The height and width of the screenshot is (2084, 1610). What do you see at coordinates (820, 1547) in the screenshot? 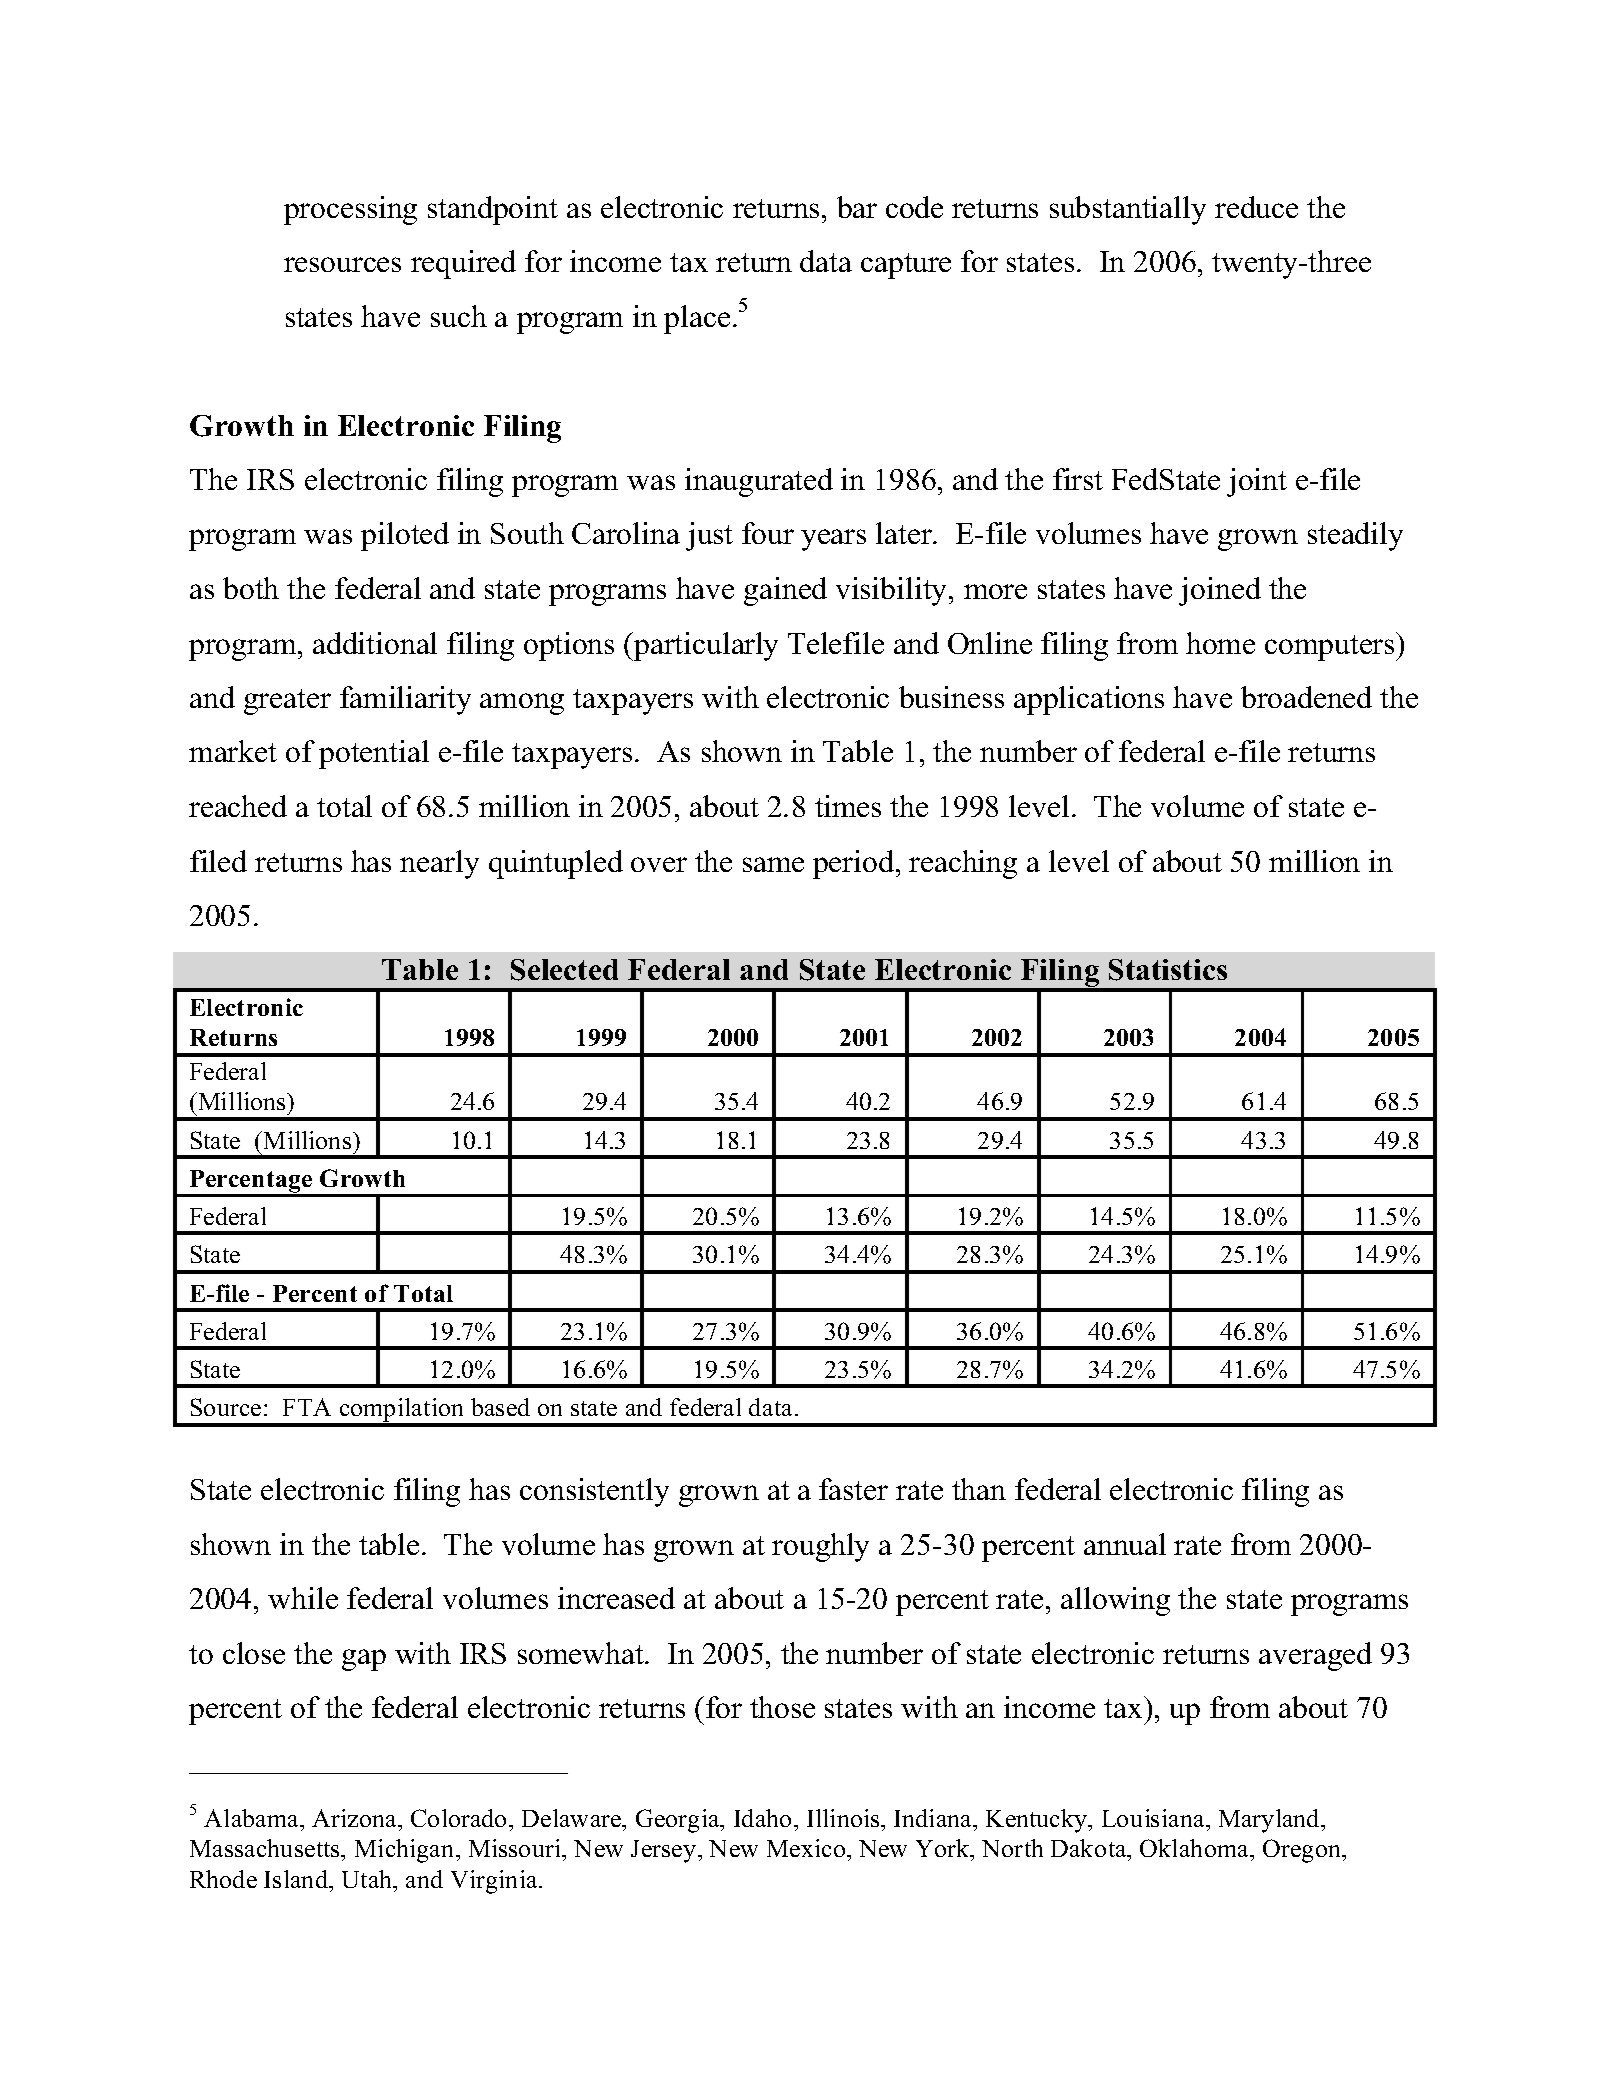
I see `roughly` at bounding box center [820, 1547].
